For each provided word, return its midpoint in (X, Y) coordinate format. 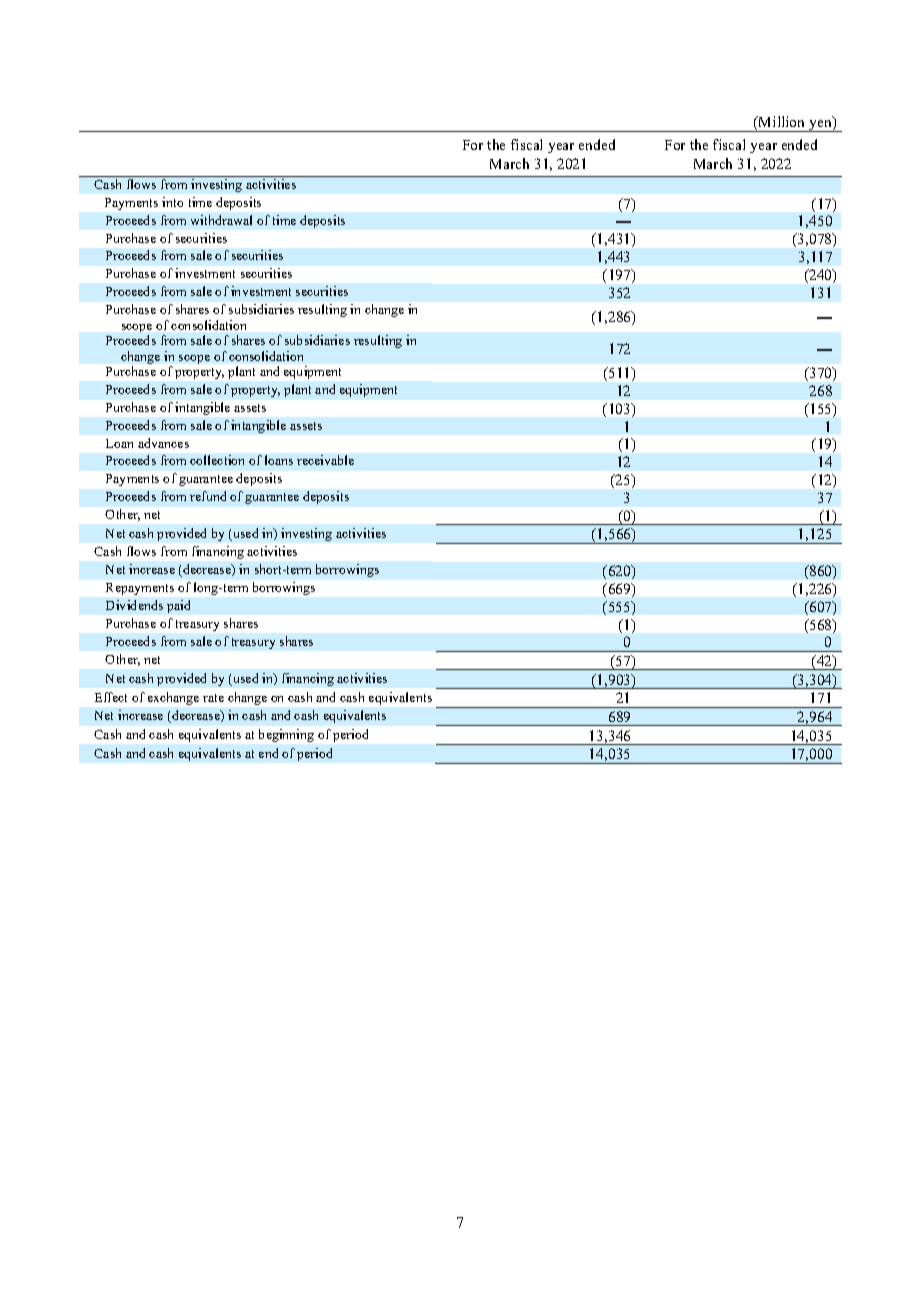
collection (217, 460)
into (172, 202)
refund (208, 496)
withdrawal (221, 220)
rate (213, 698)
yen (820, 126)
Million (780, 123)
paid (178, 606)
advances (163, 443)
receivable (325, 460)
